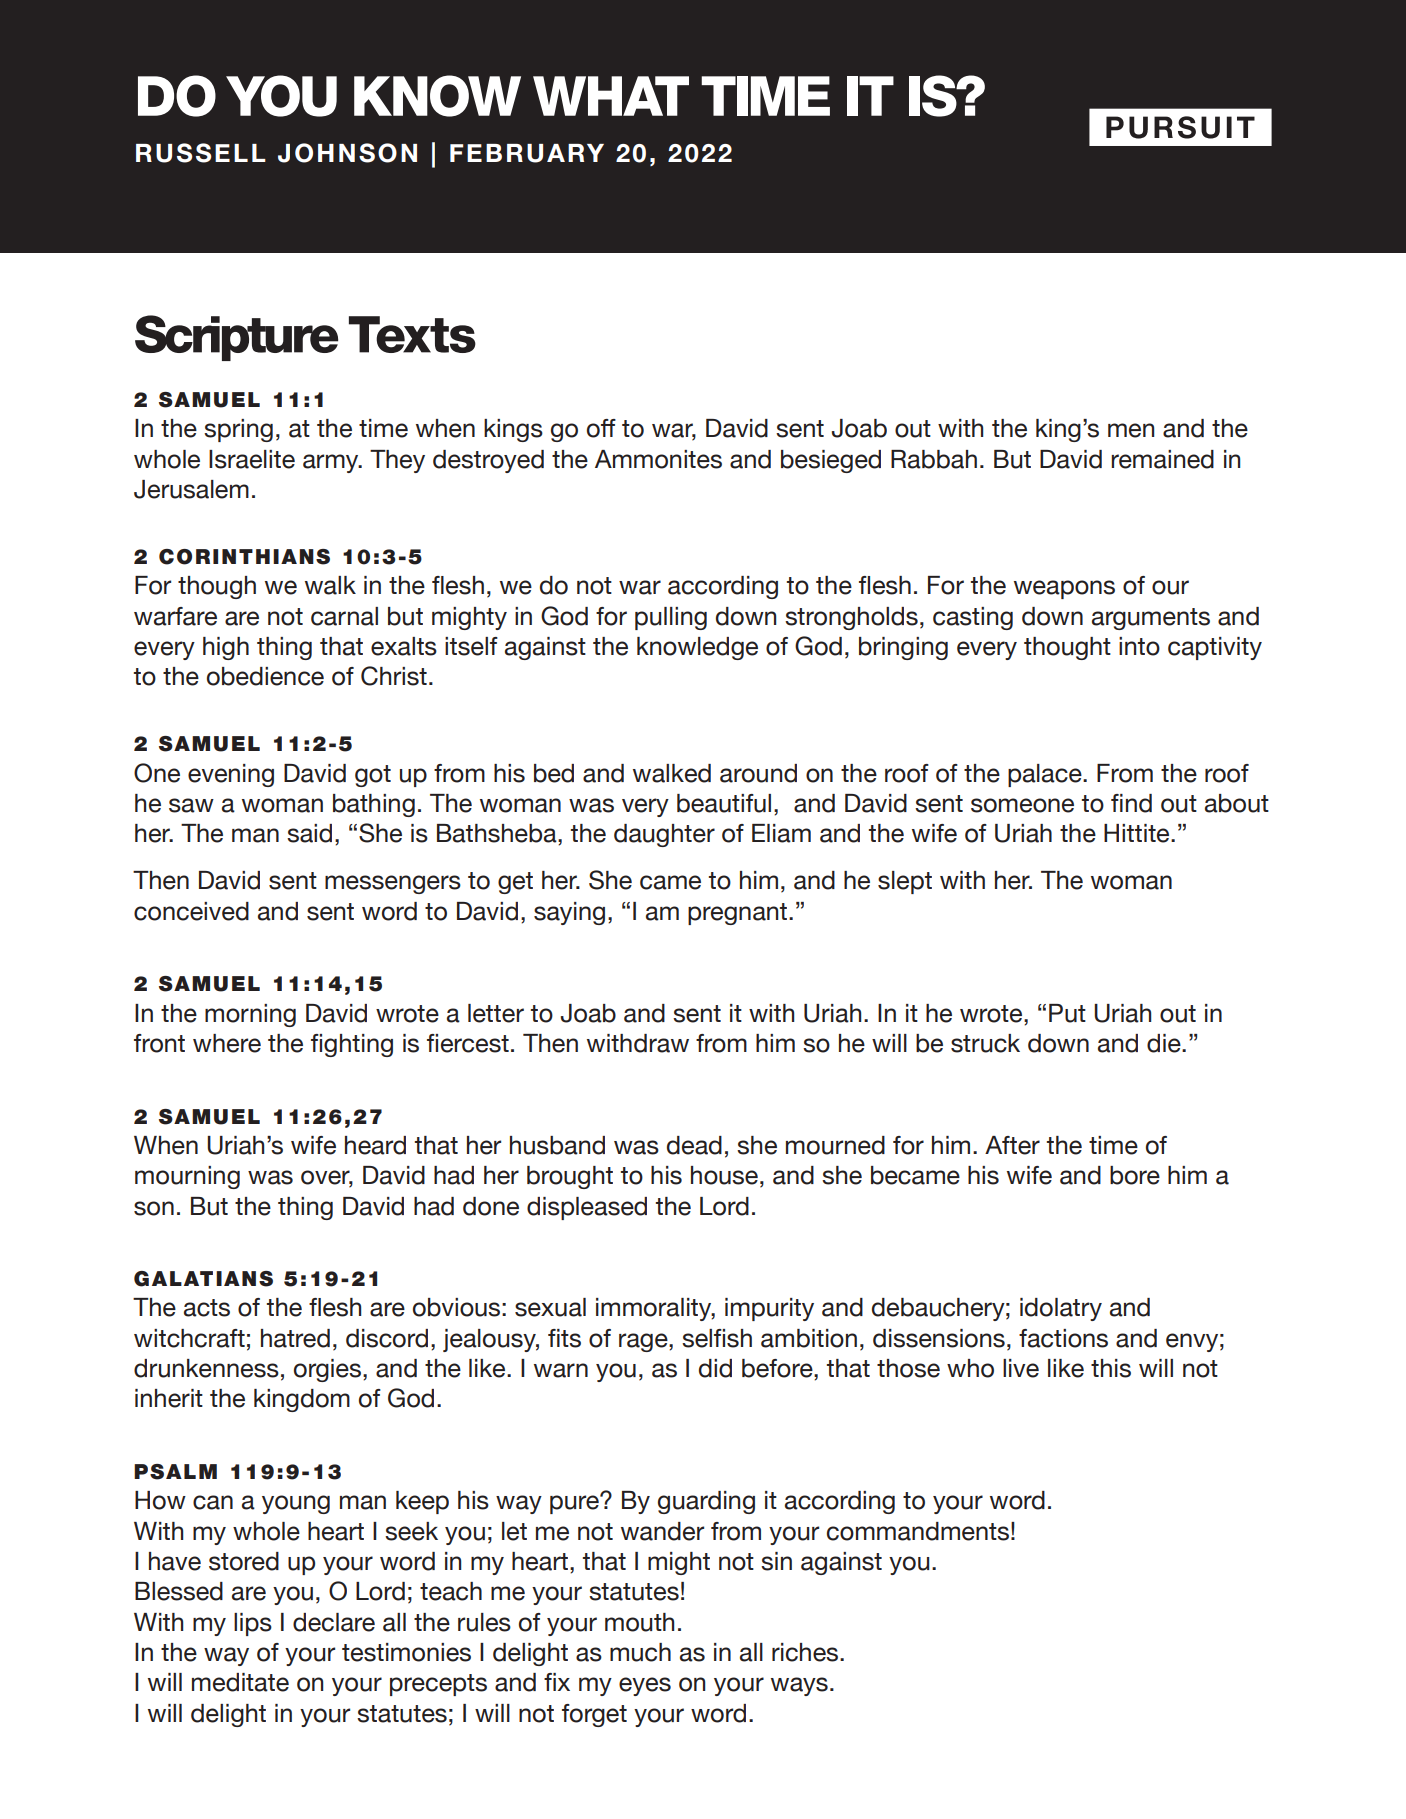 The width and height of the page is (1406, 1819). What do you see at coordinates (806, 1652) in the page?
I see `riches` at bounding box center [806, 1652].
